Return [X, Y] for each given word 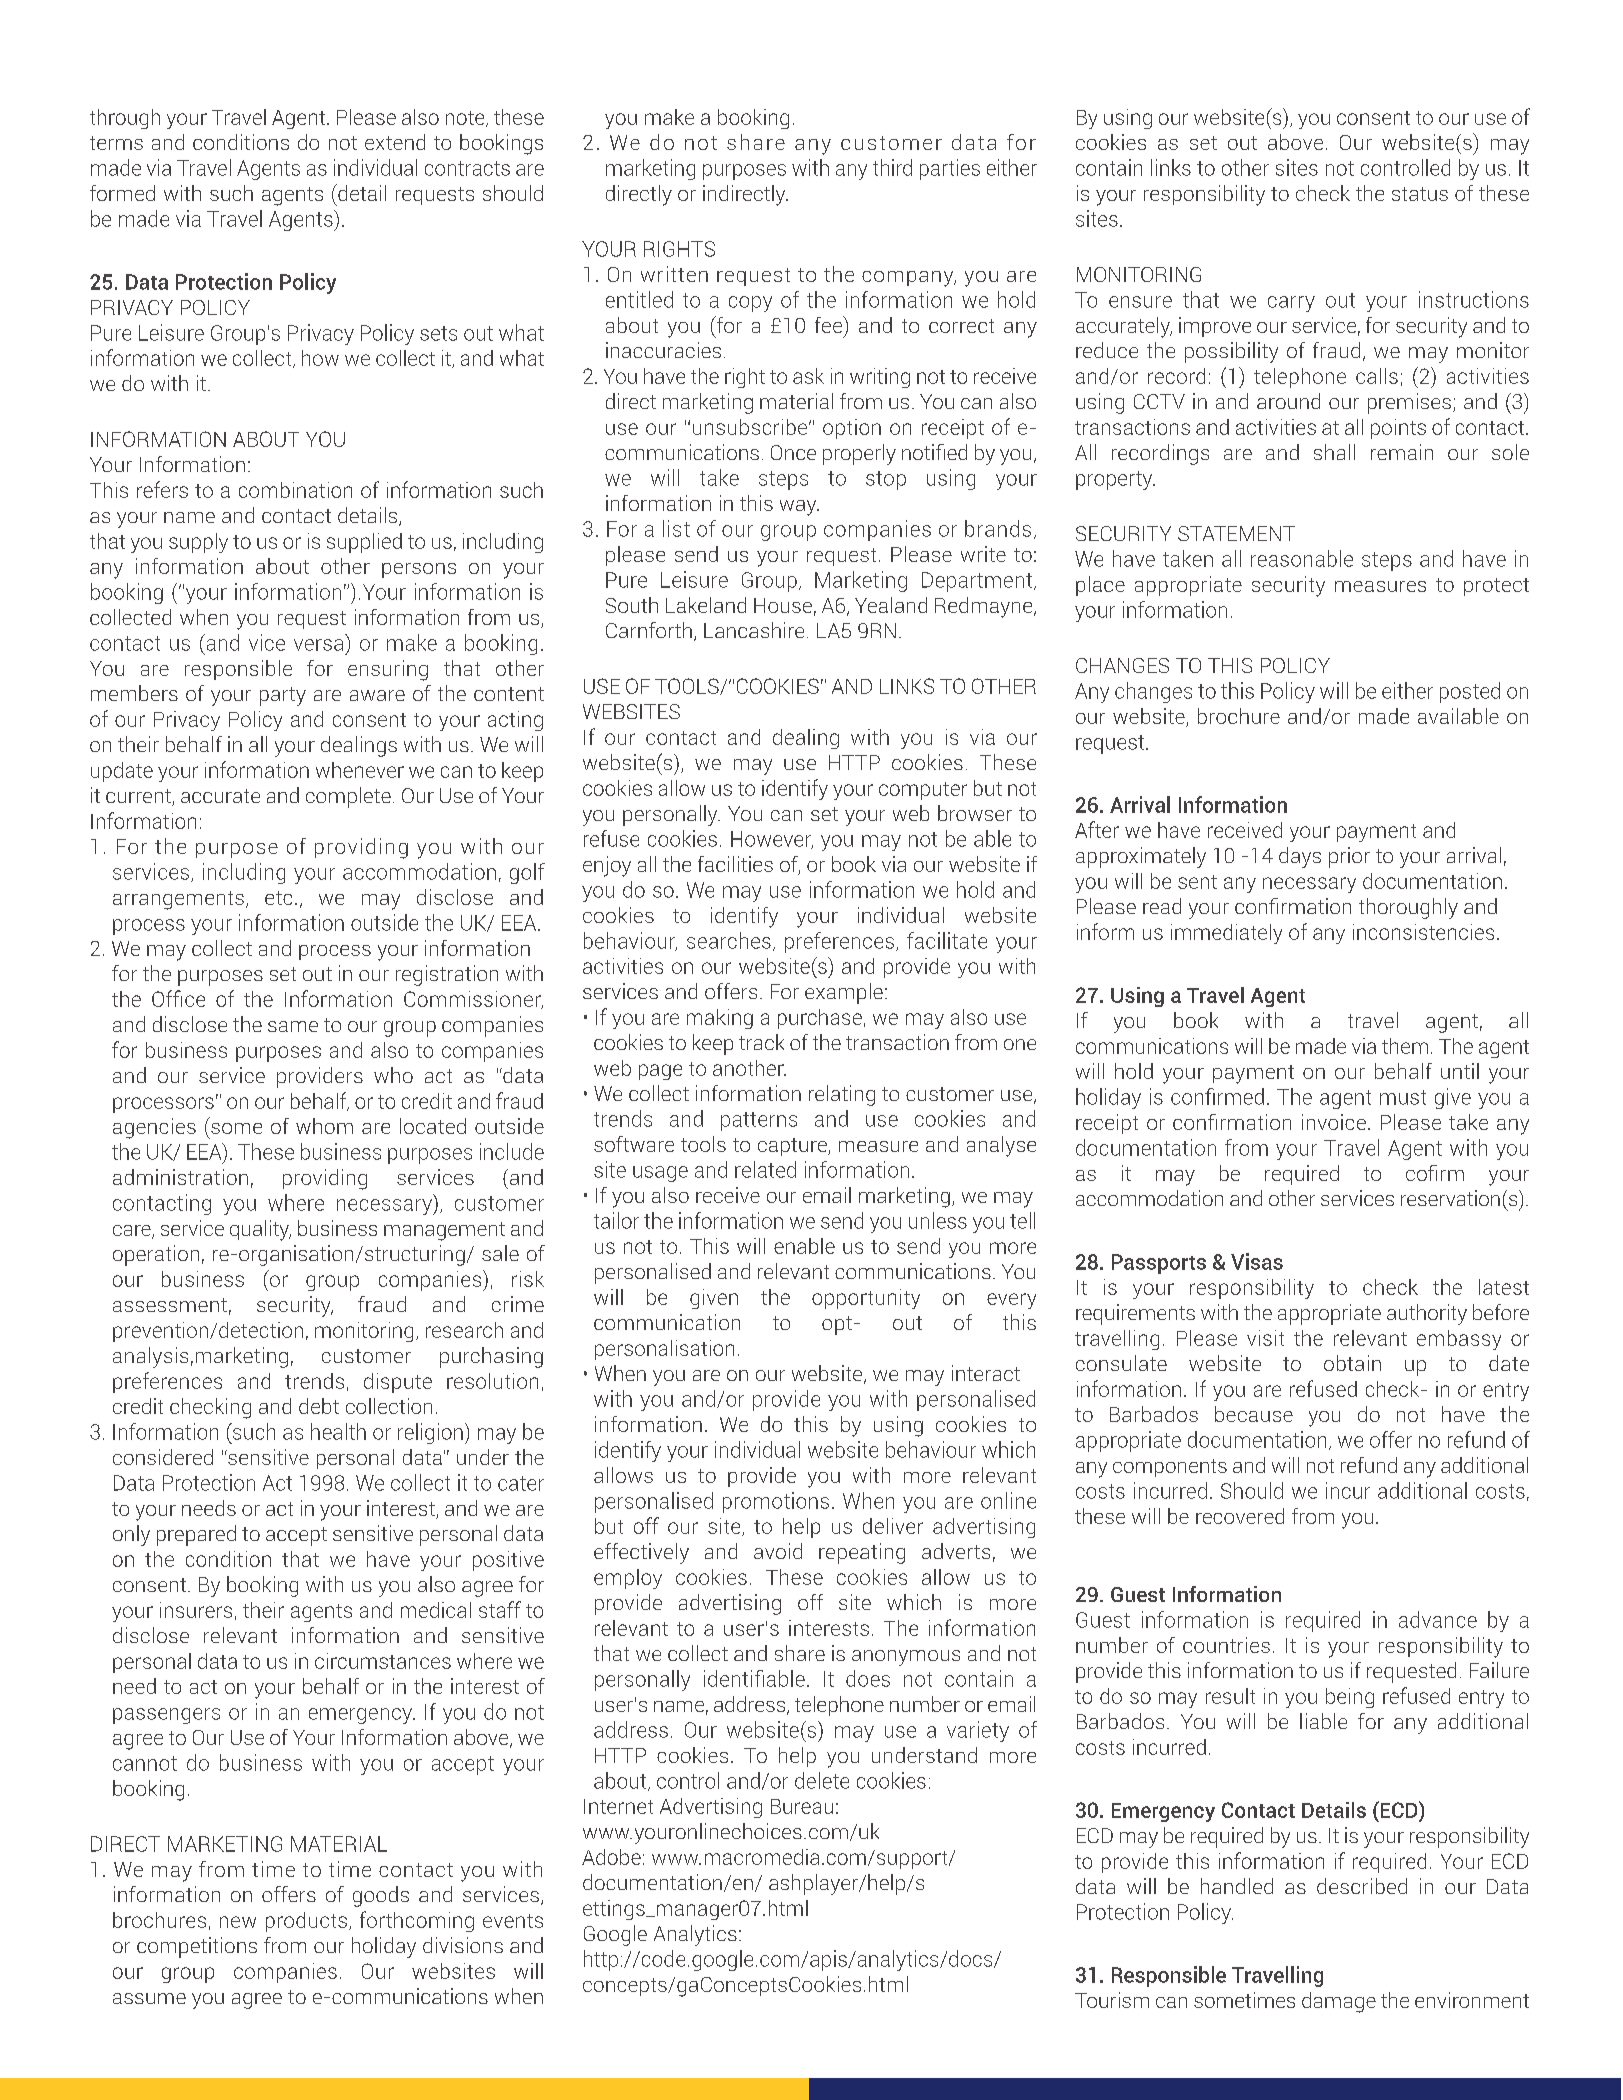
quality [260, 1230]
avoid [778, 1551]
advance [1438, 1619]
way [799, 508]
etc [278, 898]
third [892, 167]
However [772, 840]
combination [295, 490]
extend [395, 142]
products [306, 1922]
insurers [196, 1610]
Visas [1257, 1261]
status [1420, 194]
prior [1349, 857]
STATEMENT [1236, 533]
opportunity [866, 1299]
